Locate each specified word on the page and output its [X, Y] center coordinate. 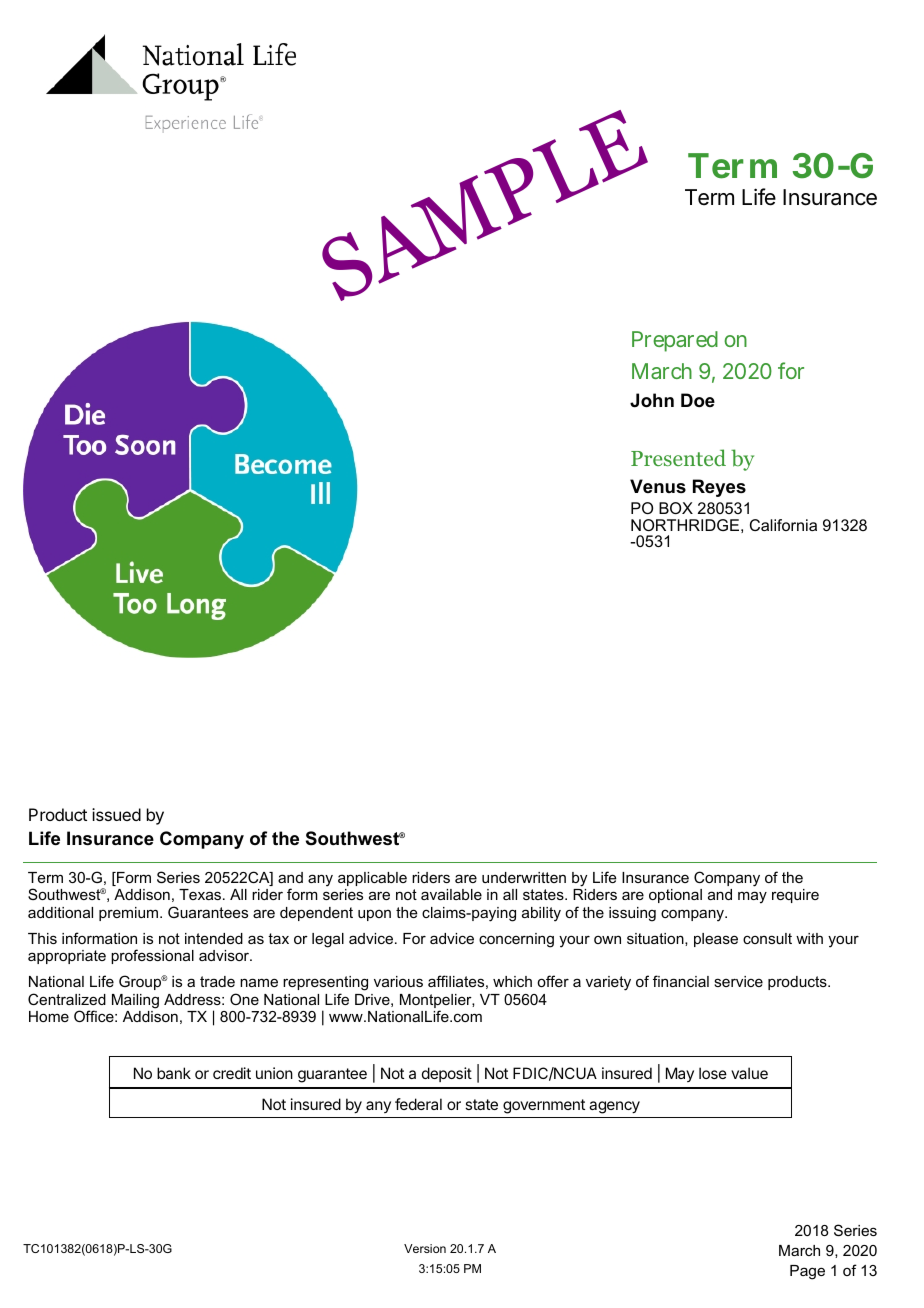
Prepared [675, 341]
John [652, 400]
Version [425, 1248]
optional [675, 896]
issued [116, 814]
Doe [698, 400]
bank [174, 1073]
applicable [372, 879]
